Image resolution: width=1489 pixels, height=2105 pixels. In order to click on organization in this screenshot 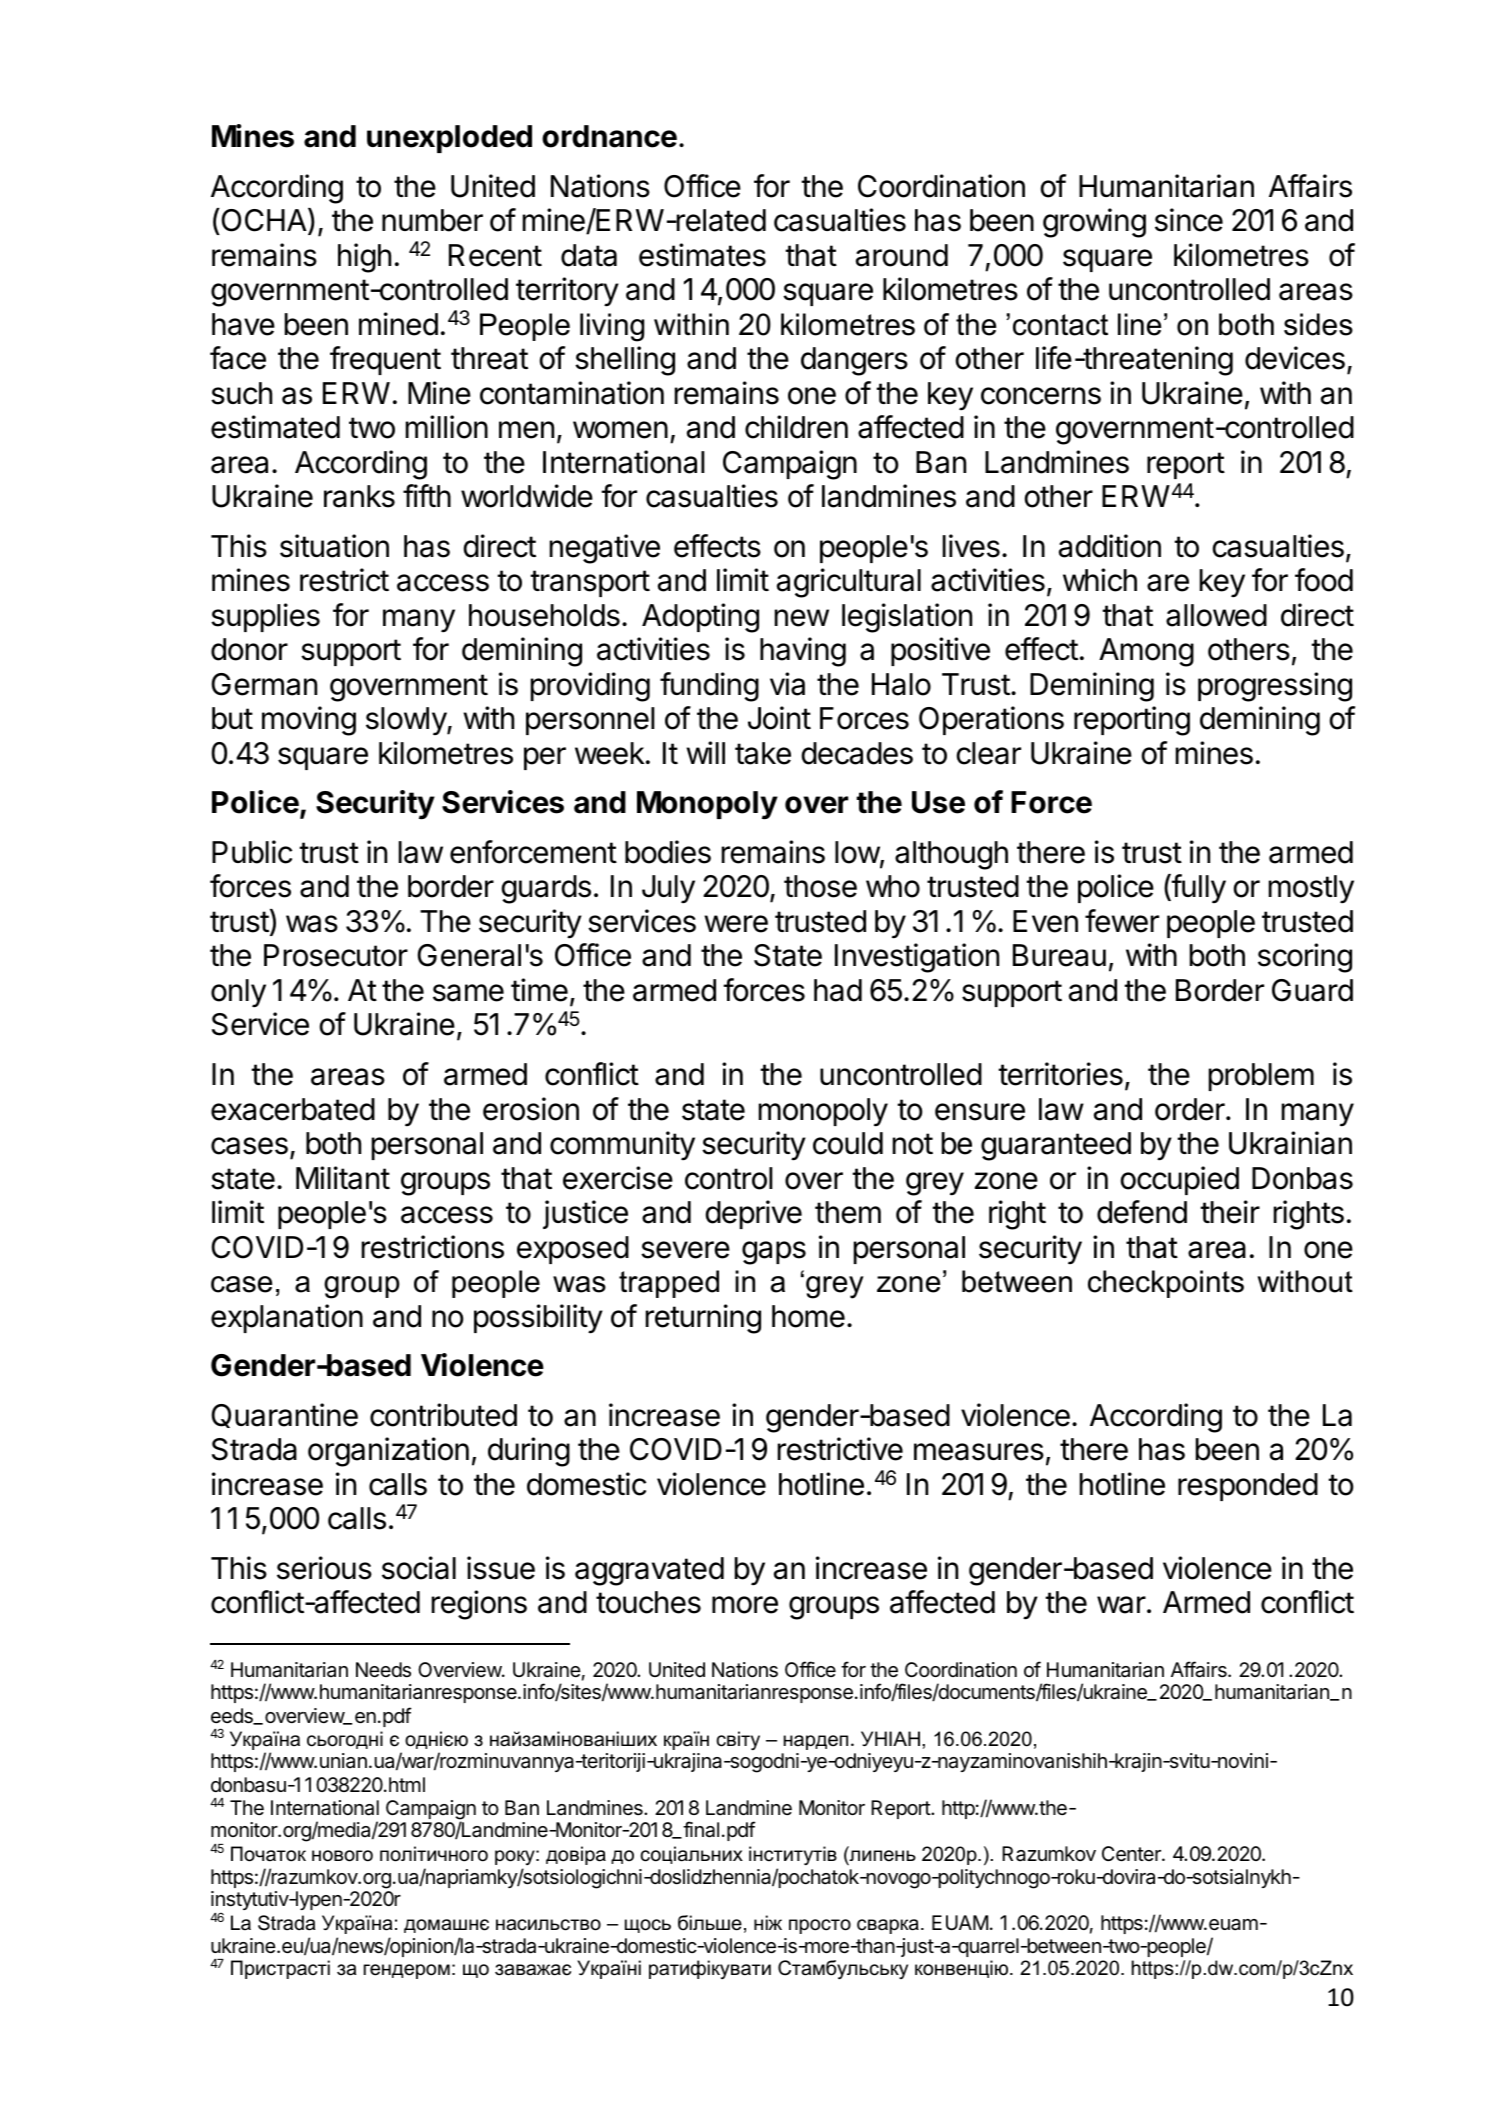, I will do `click(388, 1452)`.
